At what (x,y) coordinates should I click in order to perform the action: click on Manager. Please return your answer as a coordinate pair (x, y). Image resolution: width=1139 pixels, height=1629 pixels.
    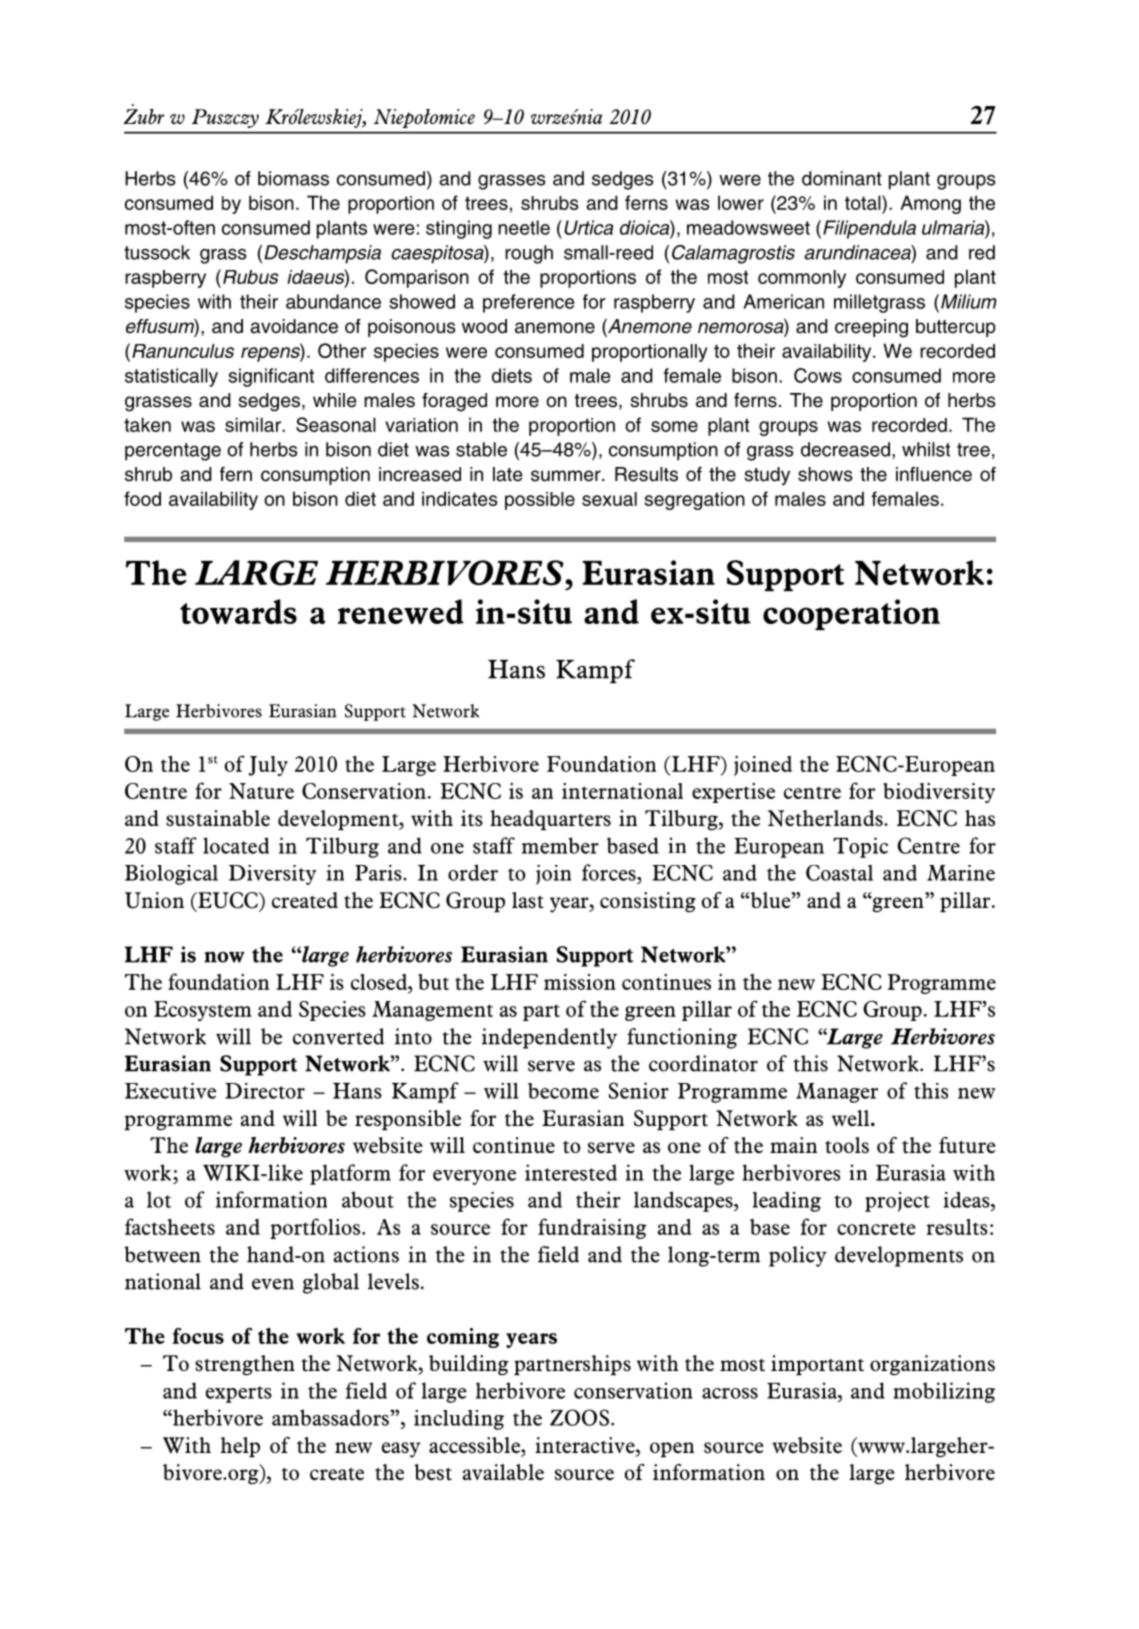
    Looking at the image, I should click on (837, 1093).
